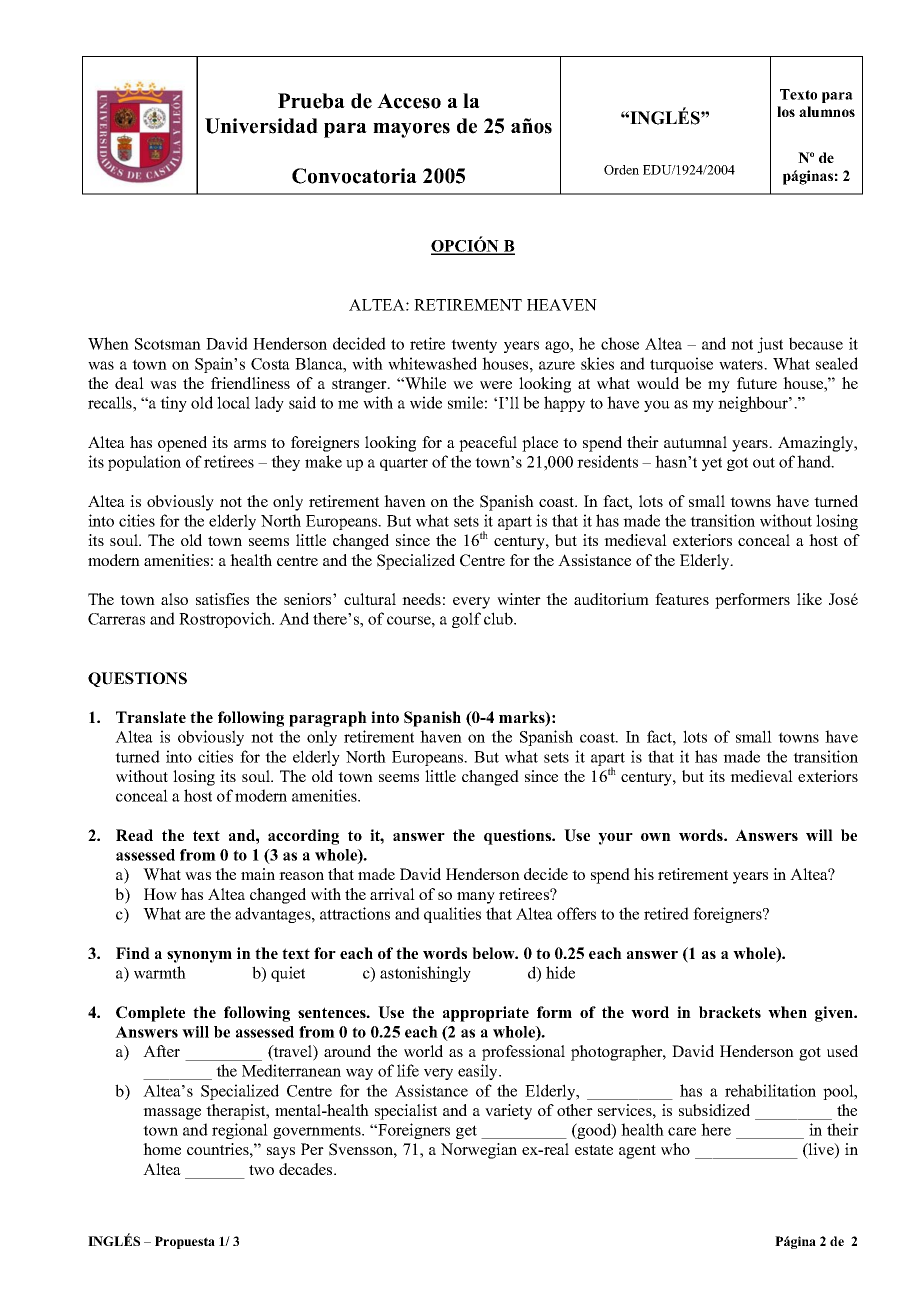  I want to click on golf, so click(466, 620).
